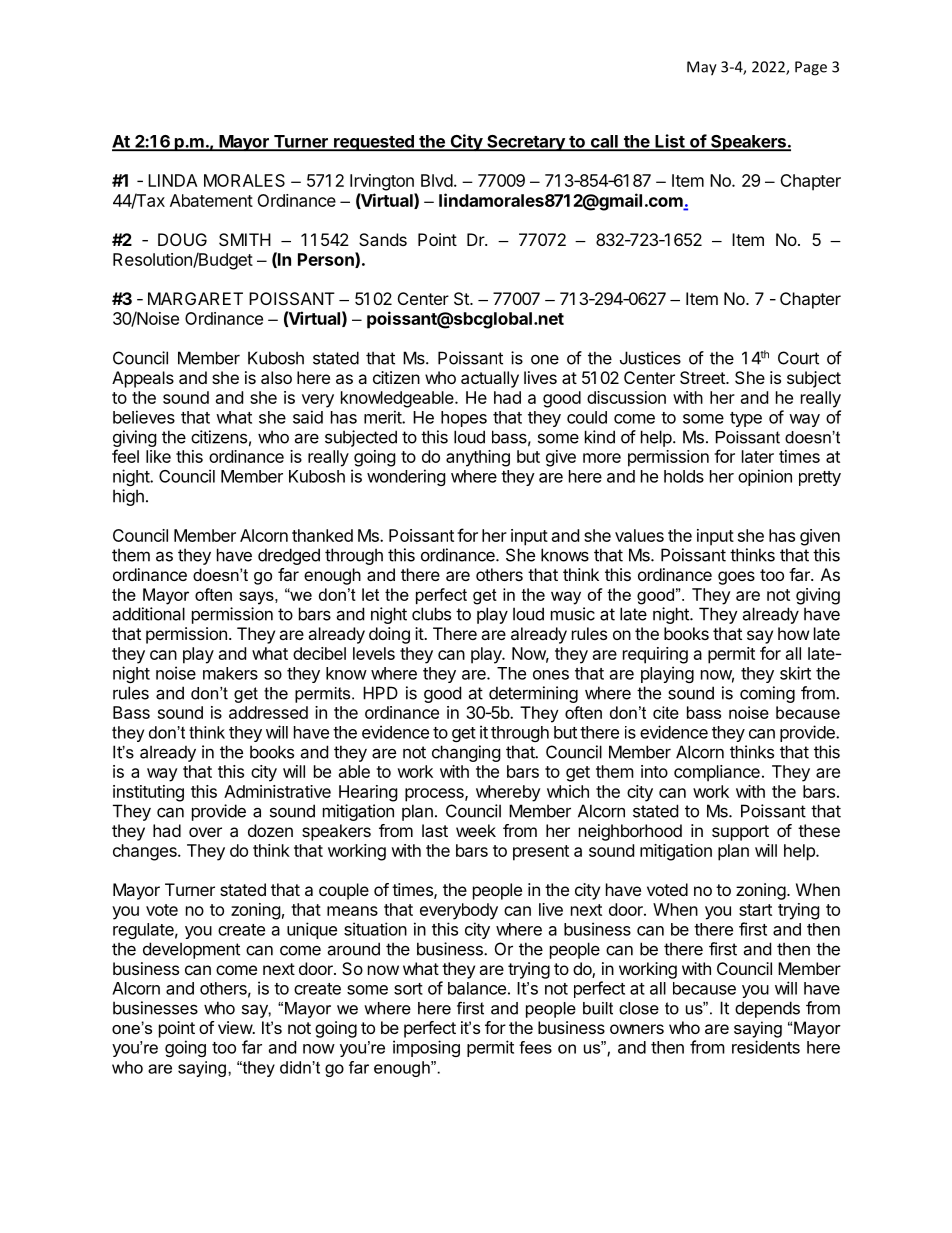  What do you see at coordinates (526, 143) in the document?
I see `Secretary` at bounding box center [526, 143].
